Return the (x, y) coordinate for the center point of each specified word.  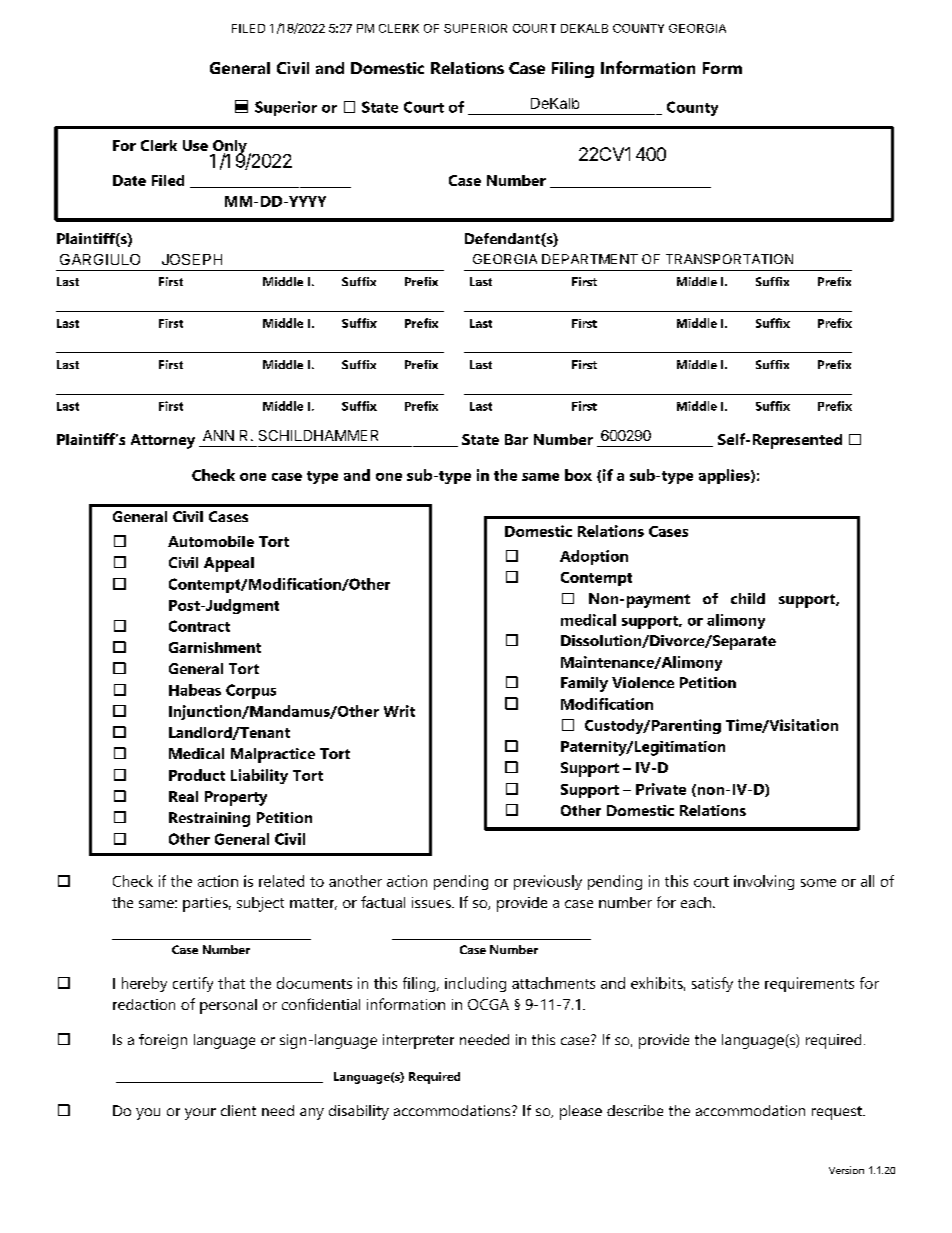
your (200, 1114)
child (748, 598)
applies (725, 476)
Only (229, 148)
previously (548, 882)
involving (764, 882)
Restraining (209, 819)
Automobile (211, 541)
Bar (516, 439)
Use (195, 145)
